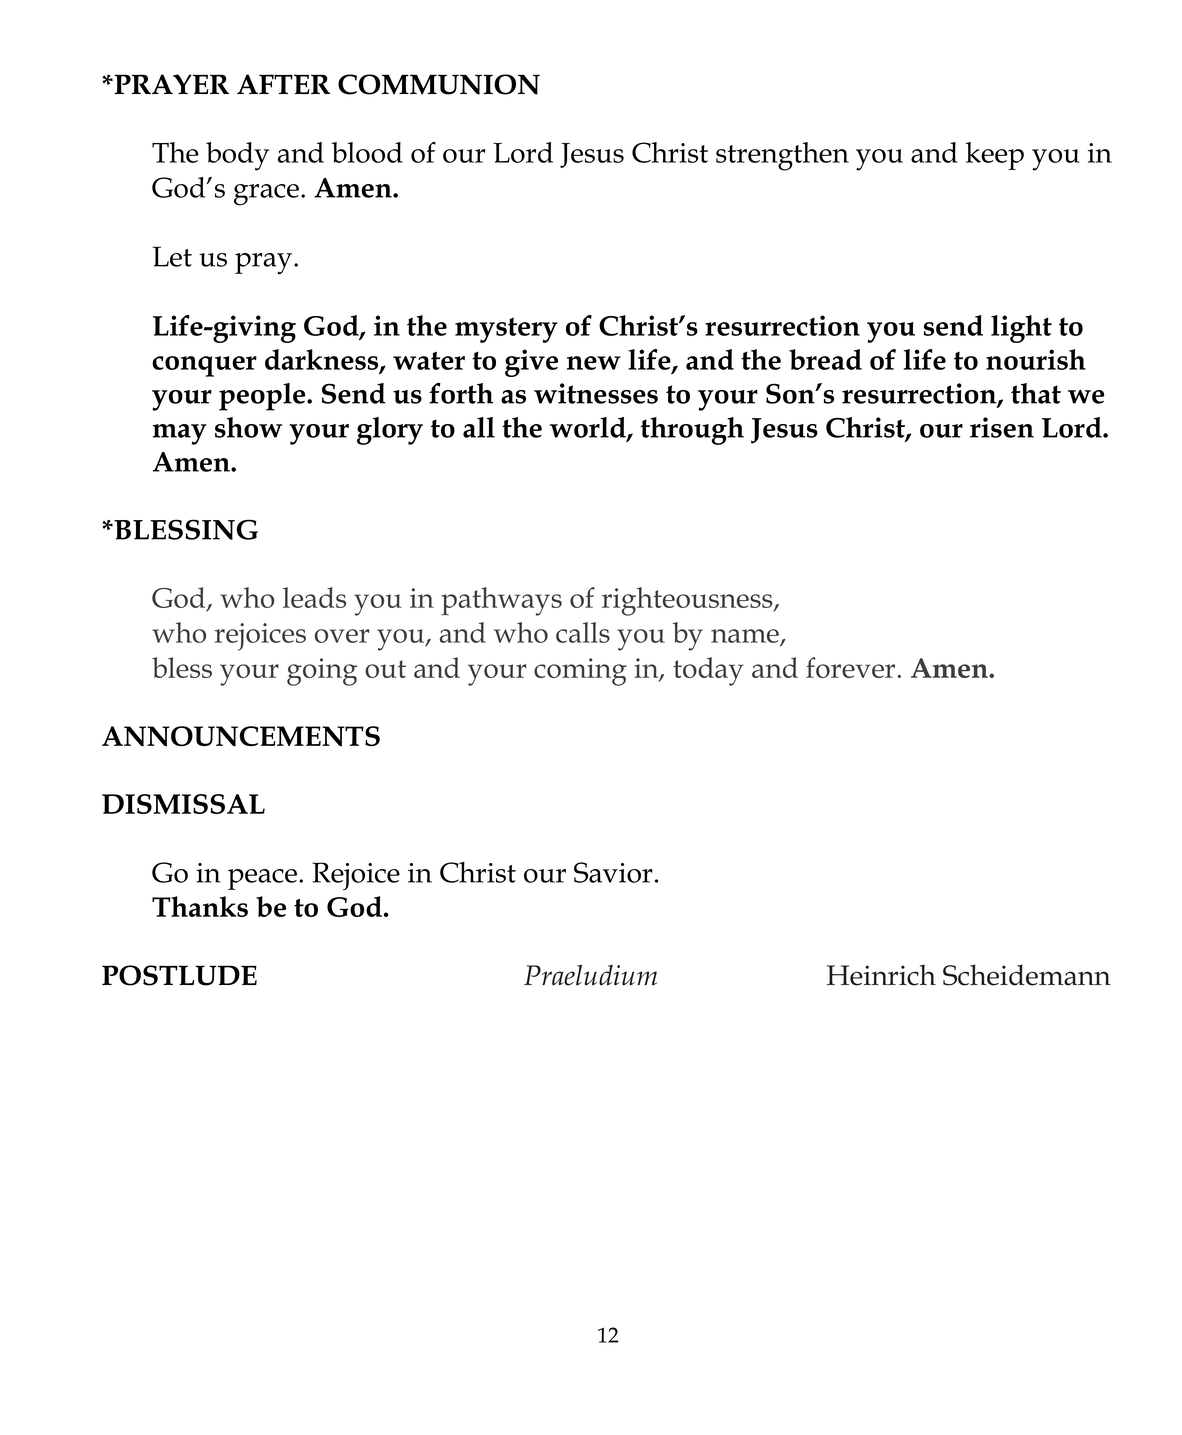 The image size is (1182, 1435). Describe the element at coordinates (1021, 329) in the screenshot. I see `light` at that location.
